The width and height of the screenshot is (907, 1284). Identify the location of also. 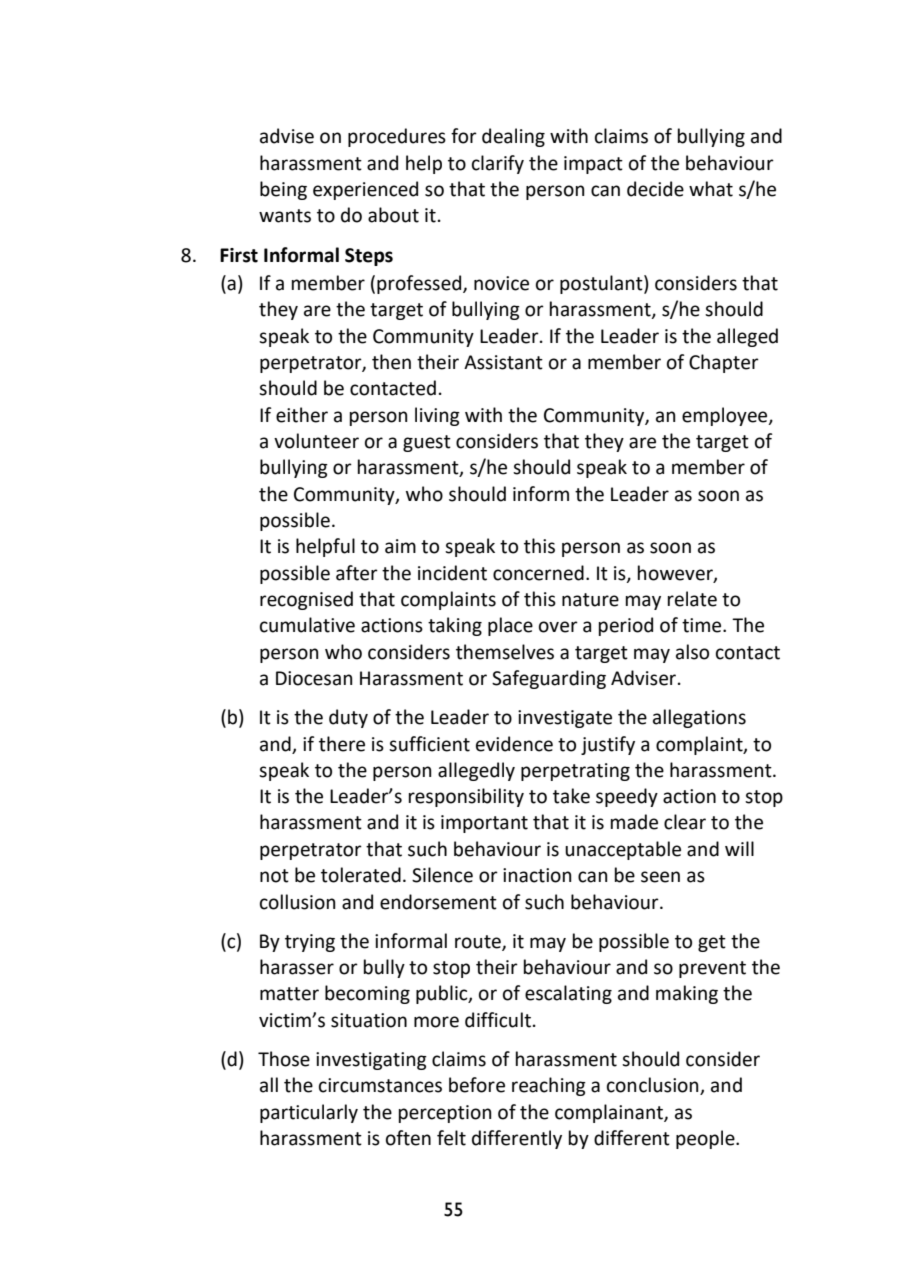
(692, 652).
